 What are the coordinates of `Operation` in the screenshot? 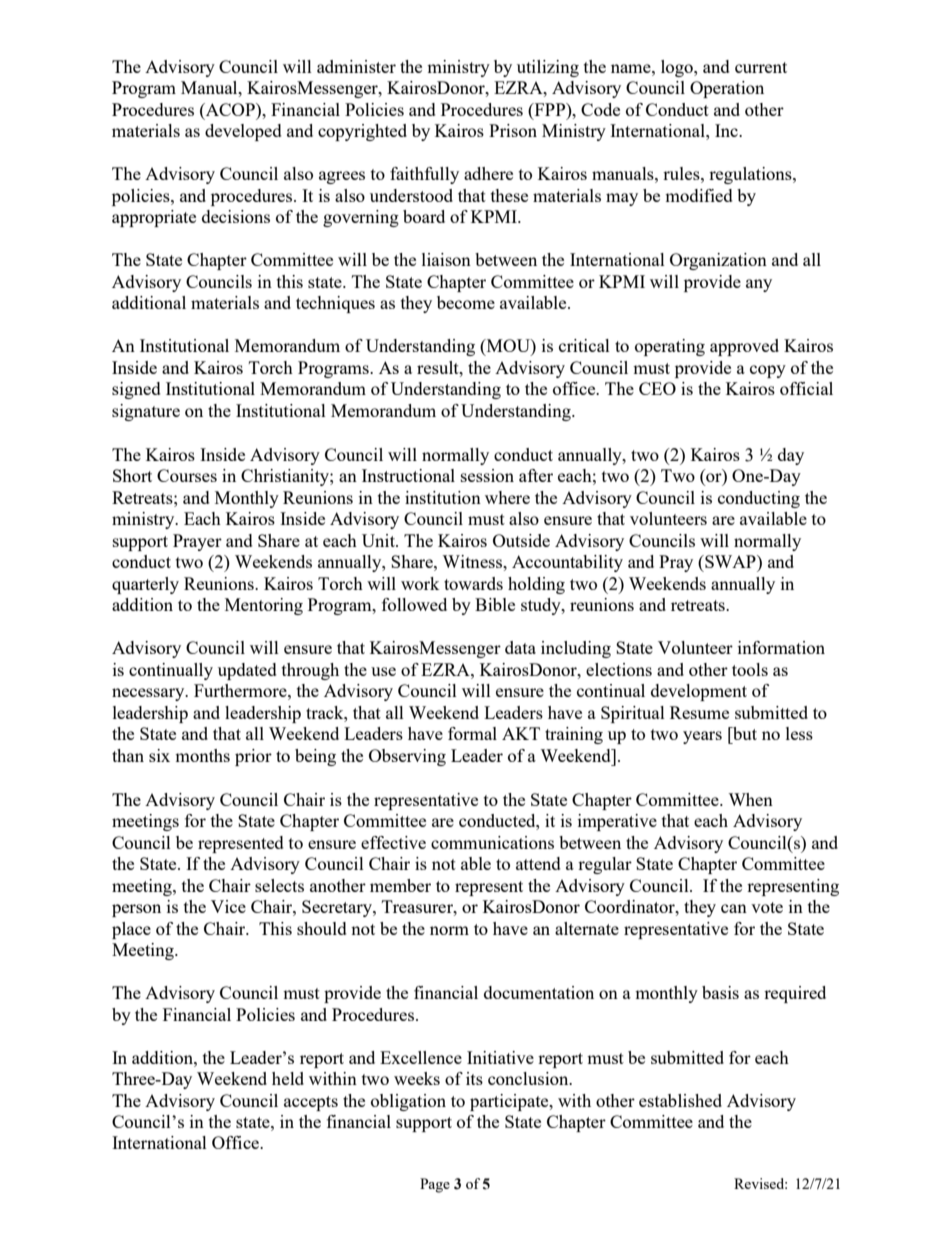 It's located at (727, 89).
